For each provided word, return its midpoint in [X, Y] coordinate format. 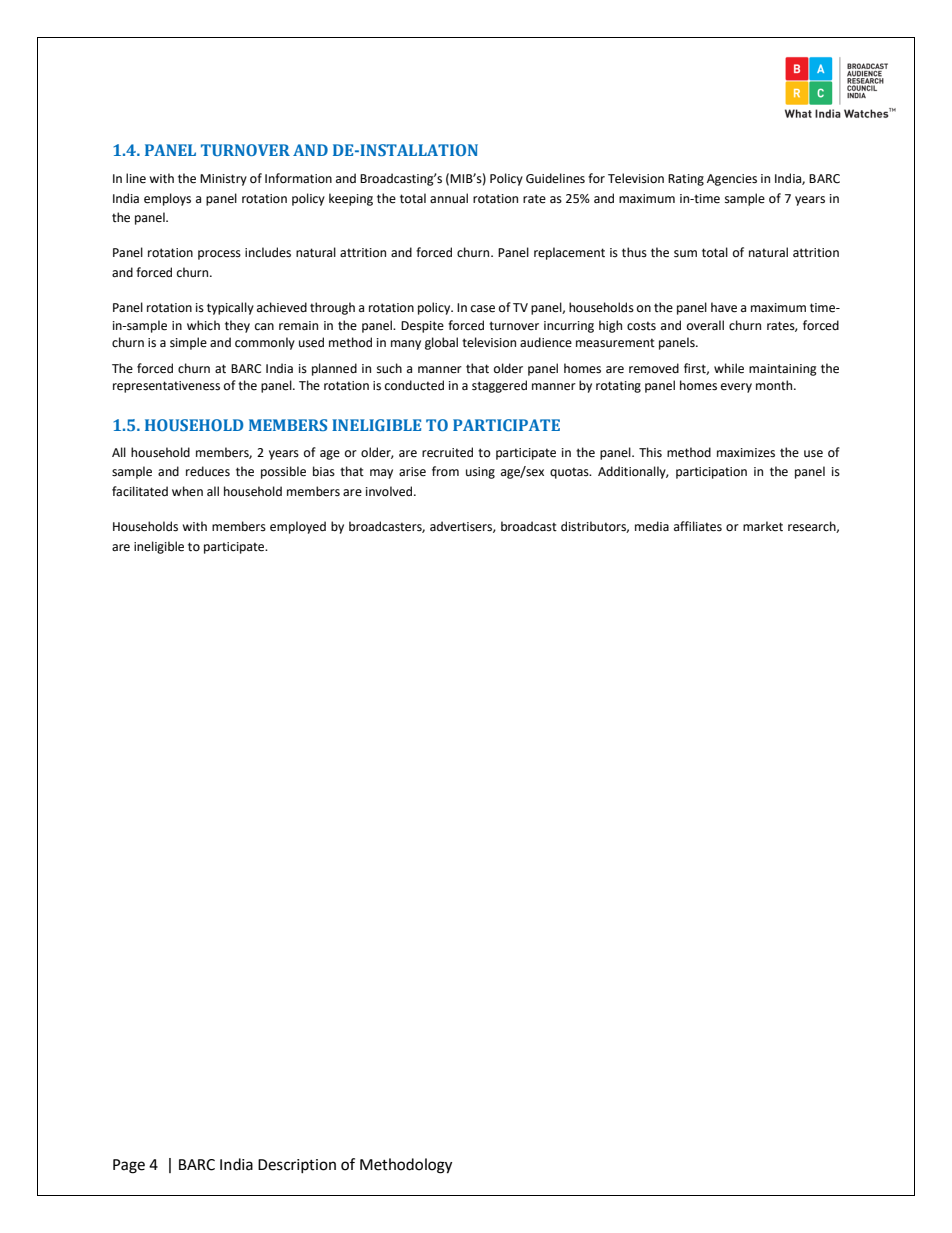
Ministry [223, 180]
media [652, 526]
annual [449, 198]
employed [298, 527]
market [763, 526]
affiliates [698, 526]
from [445, 471]
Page [129, 1166]
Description [297, 1166]
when [187, 491]
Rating [686, 180]
